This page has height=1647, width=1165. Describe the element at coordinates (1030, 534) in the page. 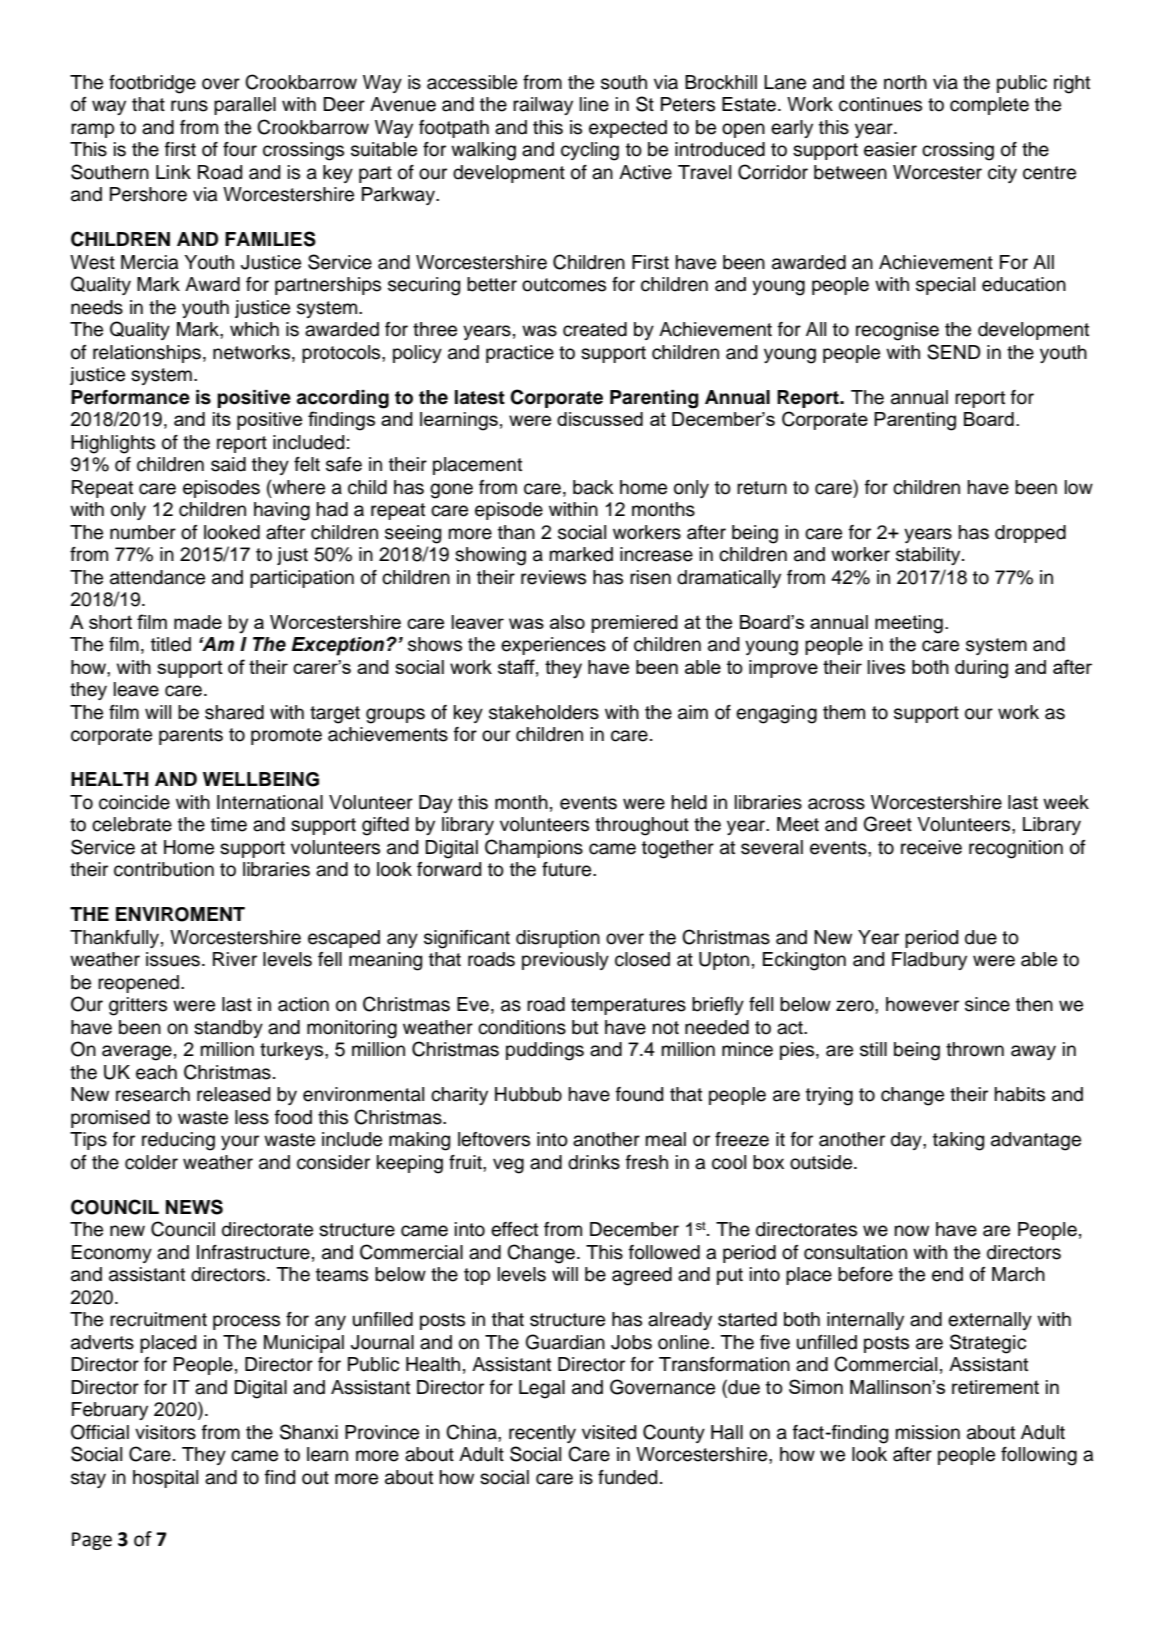

I see `dropped` at that location.
